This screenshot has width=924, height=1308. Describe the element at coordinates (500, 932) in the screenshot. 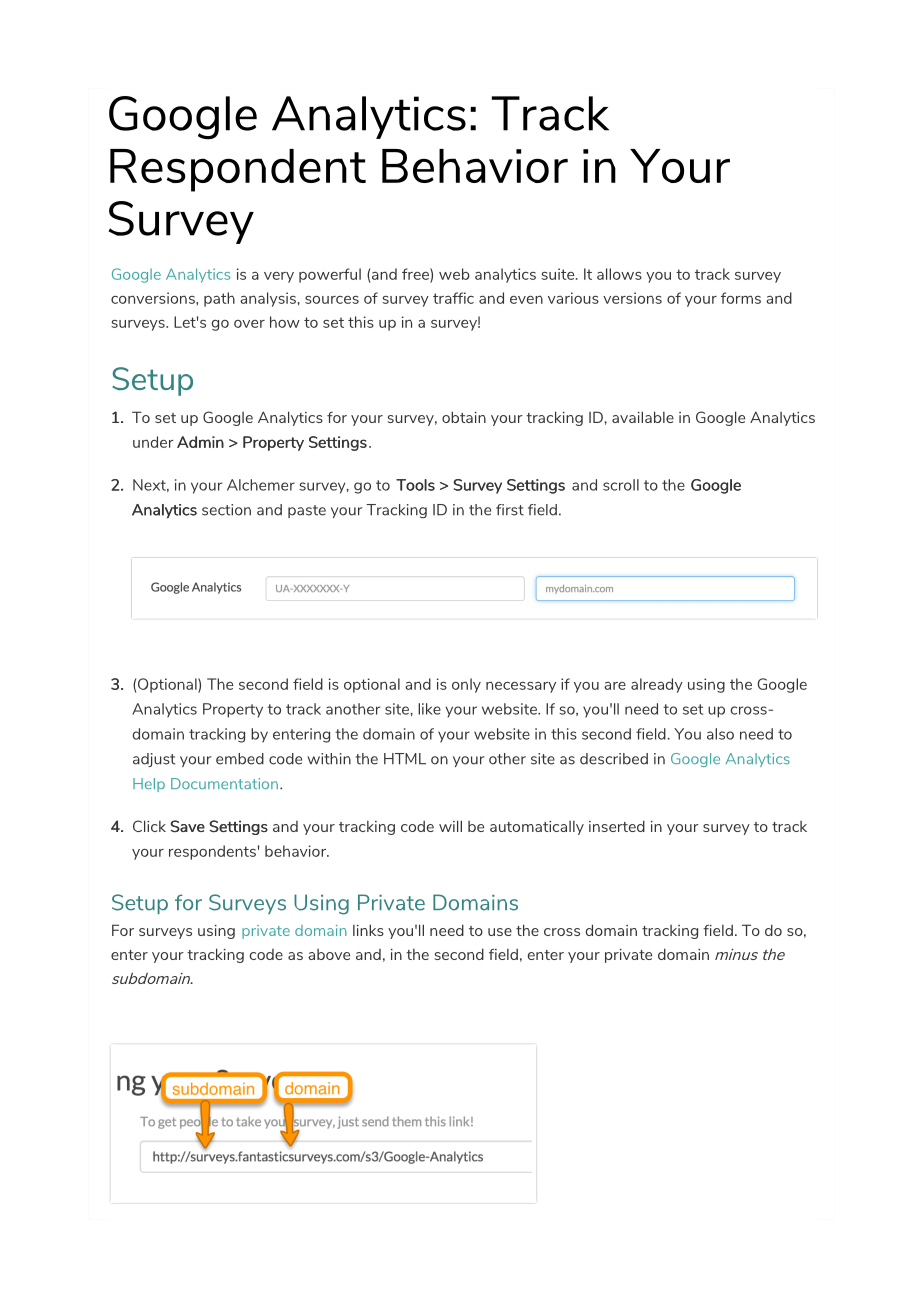

I see `use` at that location.
